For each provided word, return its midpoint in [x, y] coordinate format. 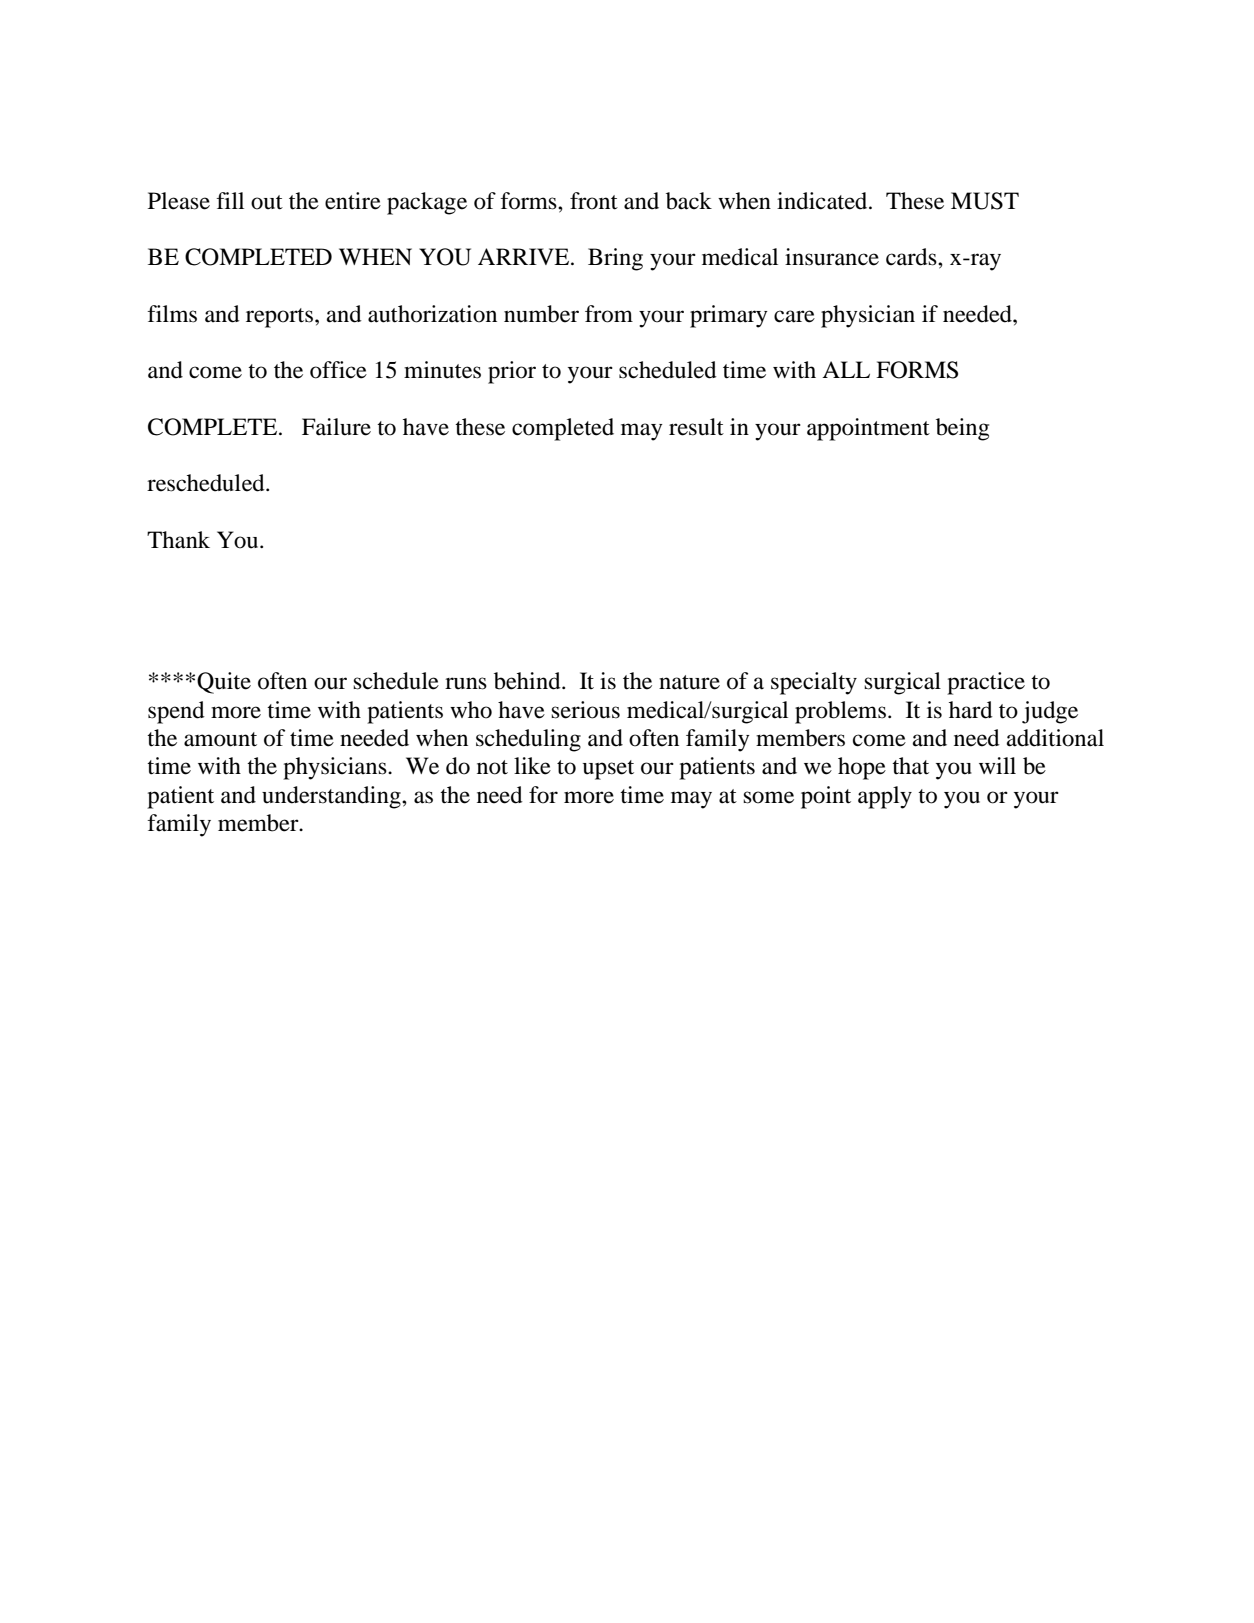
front [594, 201]
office [338, 370]
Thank [178, 540]
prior [512, 372]
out [267, 202]
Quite [224, 683]
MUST [985, 201]
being [962, 429]
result [696, 427]
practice [986, 683]
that [910, 766]
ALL [846, 369]
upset [608, 770]
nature [689, 682]
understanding [332, 797]
